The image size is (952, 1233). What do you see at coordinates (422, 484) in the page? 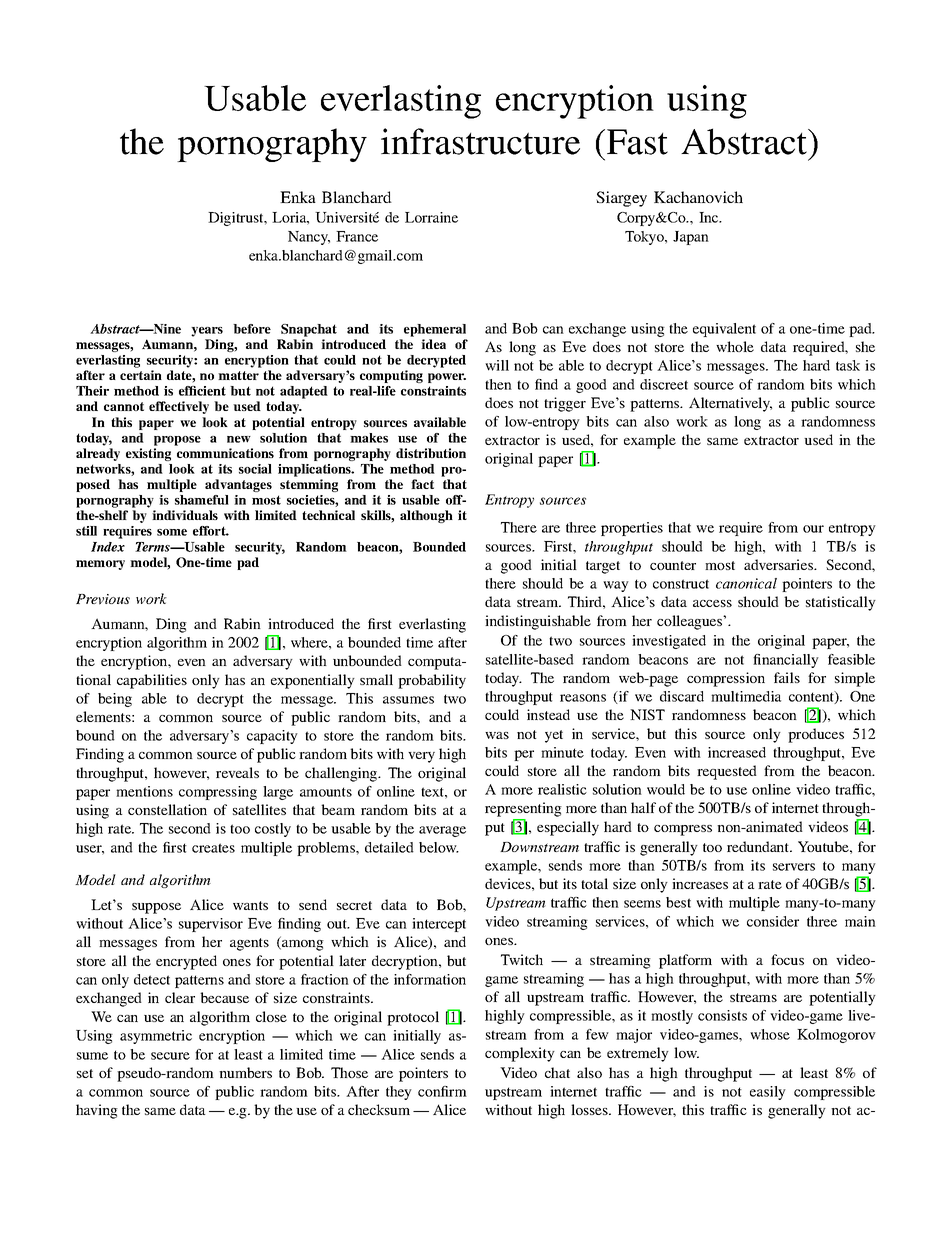
I see `fact` at bounding box center [422, 484].
